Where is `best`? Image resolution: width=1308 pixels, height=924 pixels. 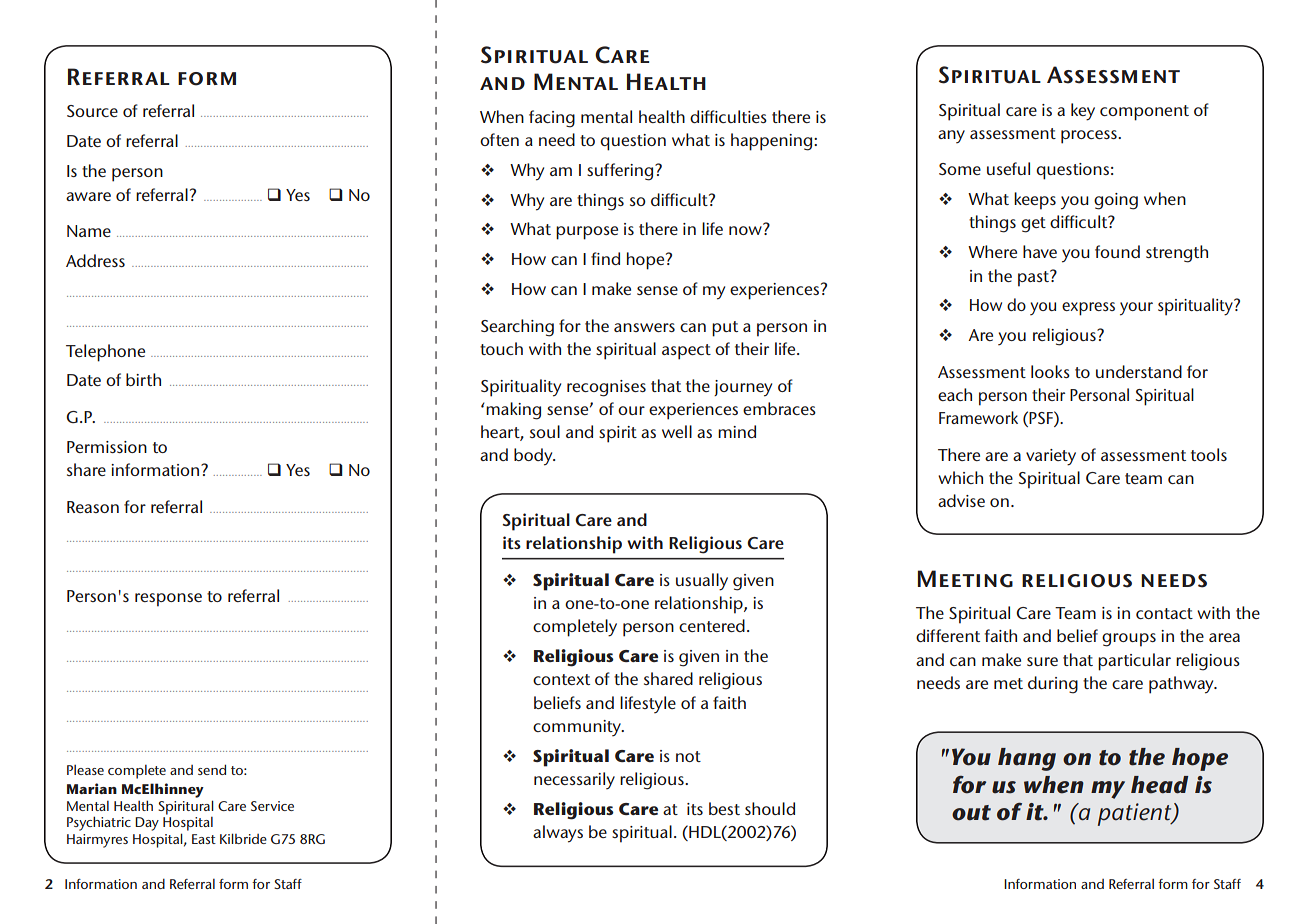
best is located at coordinates (724, 808).
